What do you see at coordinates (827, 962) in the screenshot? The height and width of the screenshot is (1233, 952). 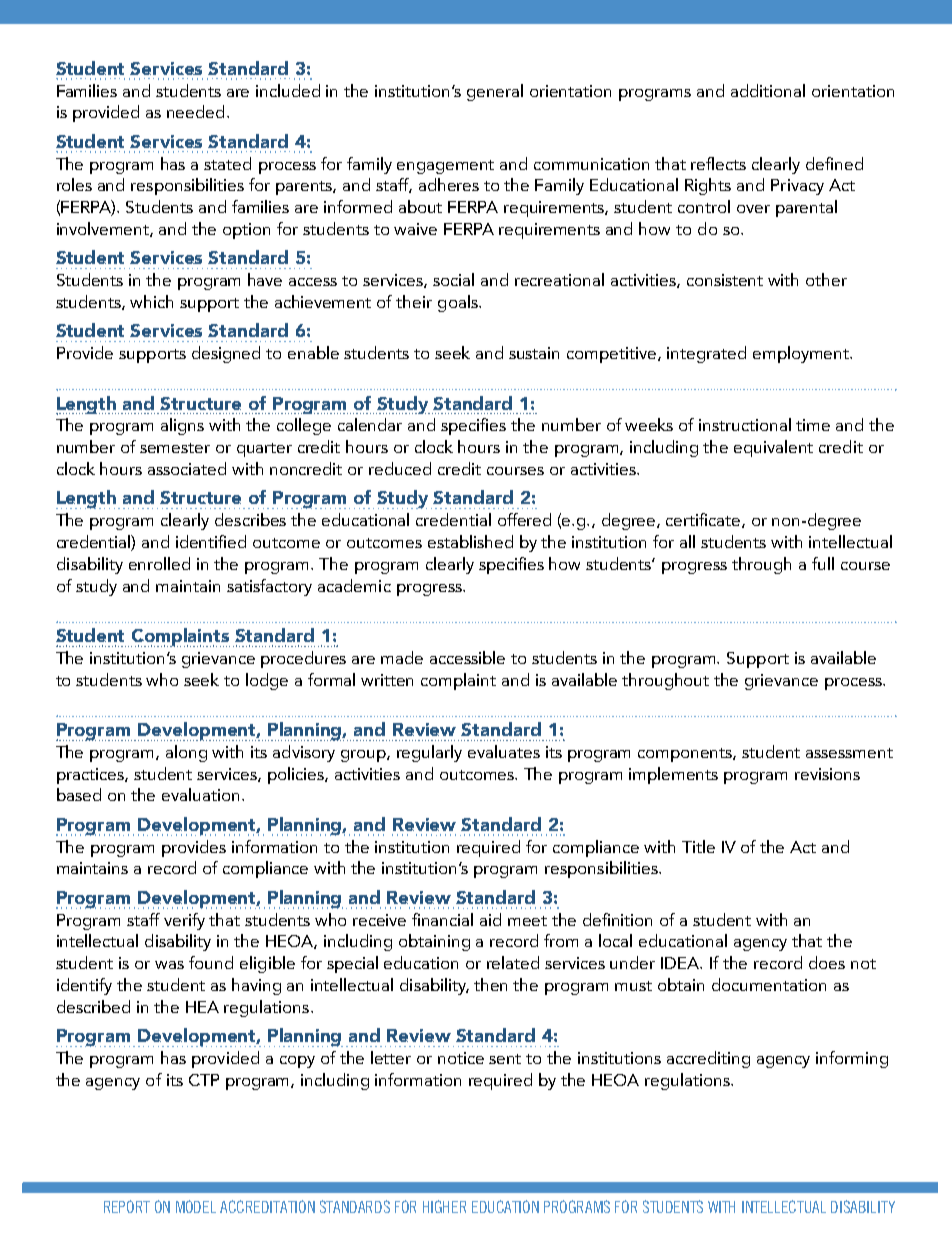 I see `does` at bounding box center [827, 962].
